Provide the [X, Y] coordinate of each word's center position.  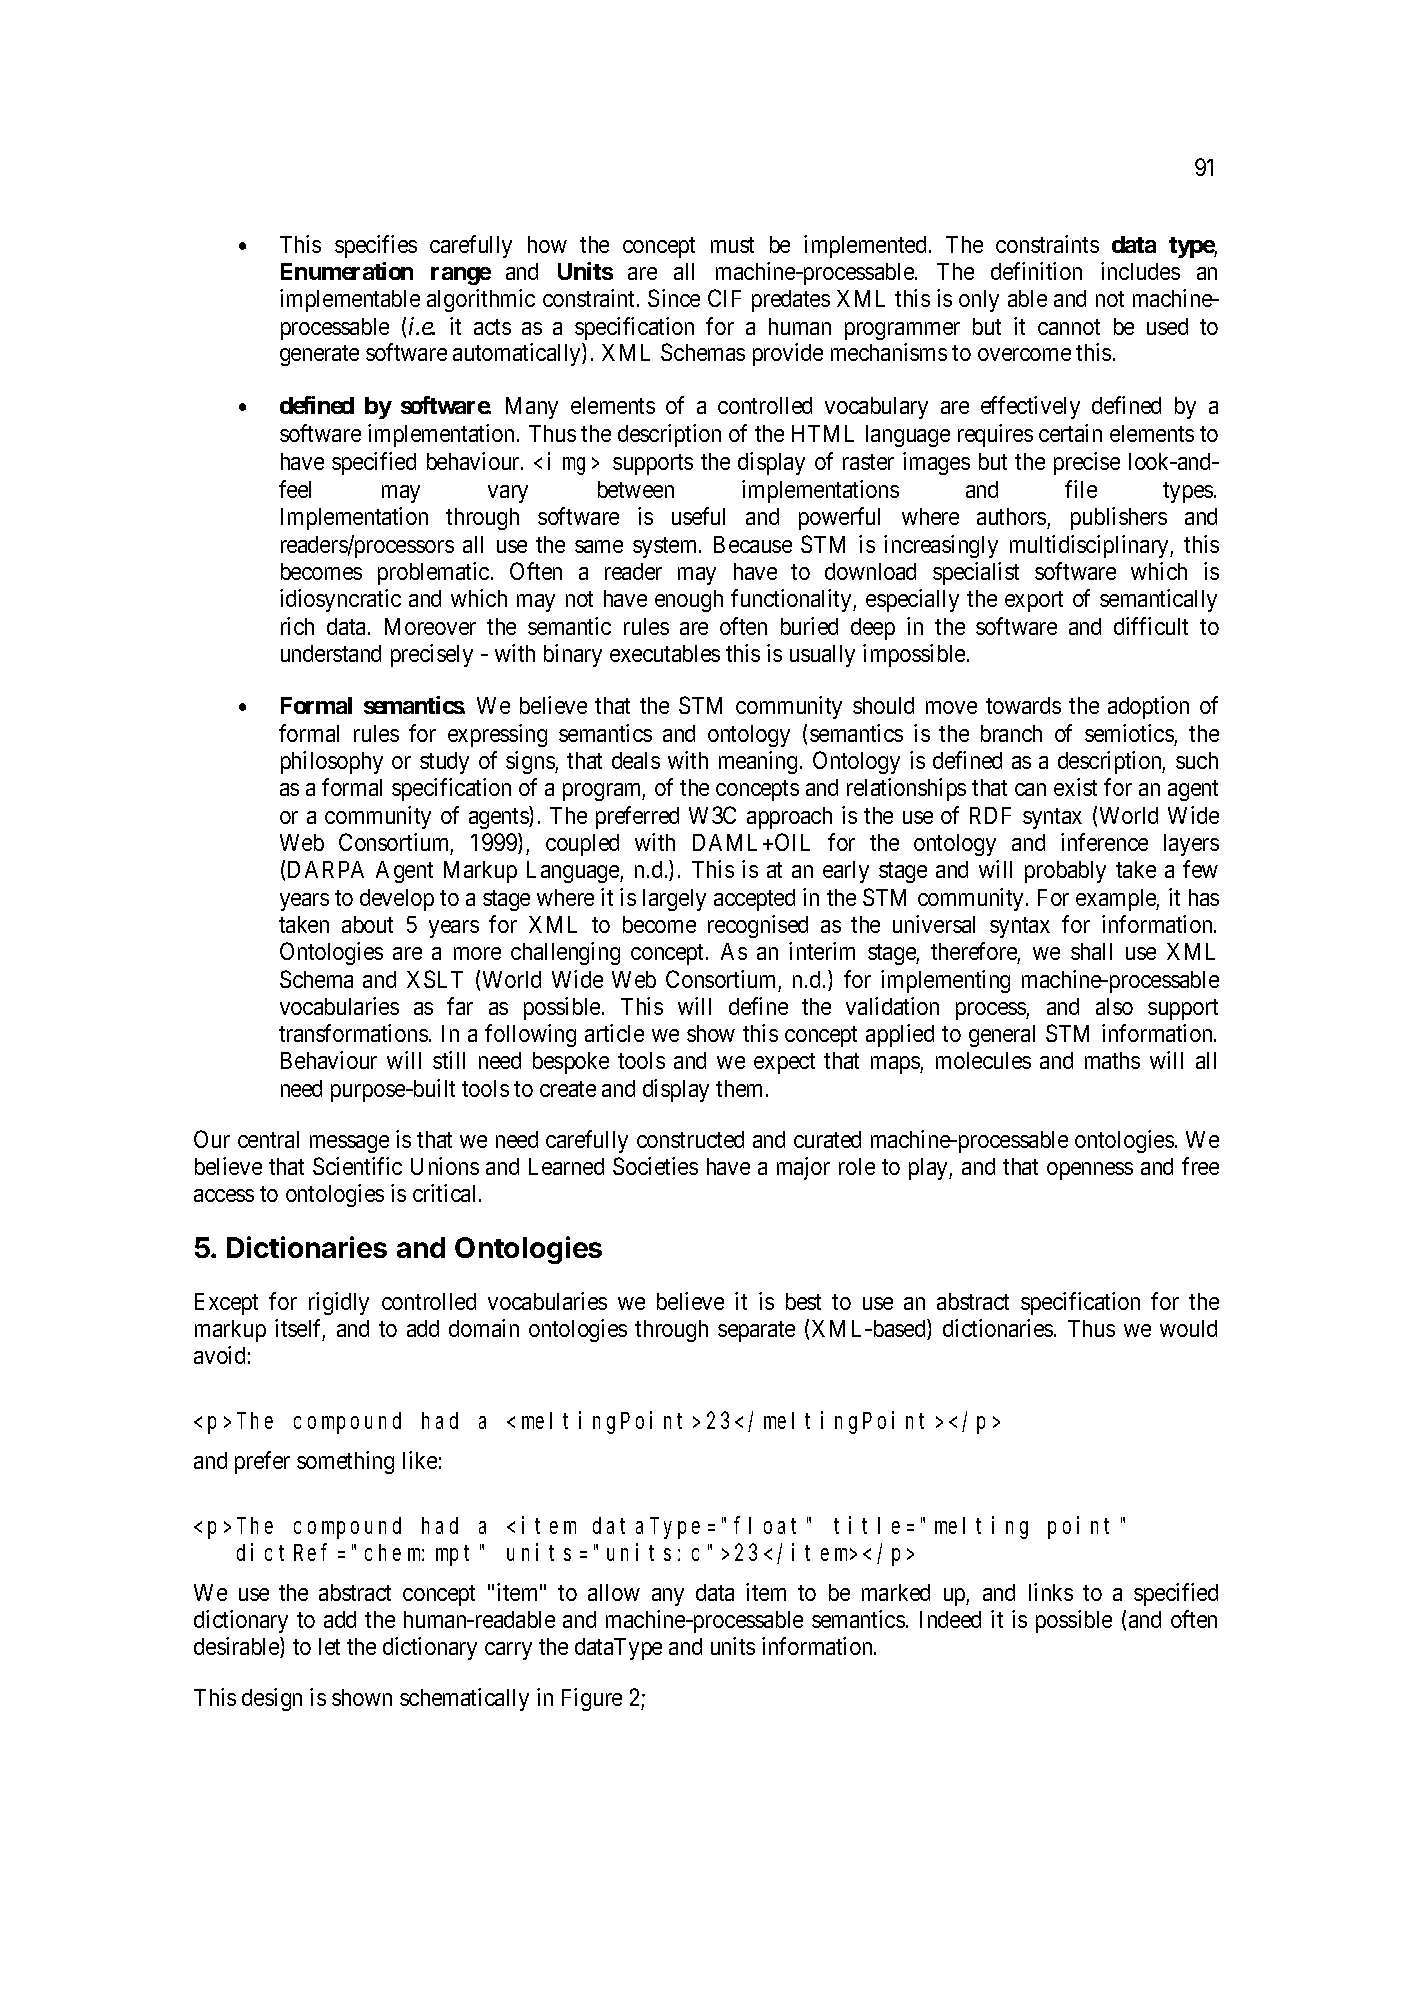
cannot [1069, 327]
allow [614, 1592]
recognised [758, 926]
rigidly [339, 1303]
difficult [1151, 626]
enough [689, 601]
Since [674, 298]
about [367, 924]
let [329, 1646]
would [1188, 1328]
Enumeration [347, 271]
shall [1091, 951]
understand [331, 653]
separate [756, 1331]
